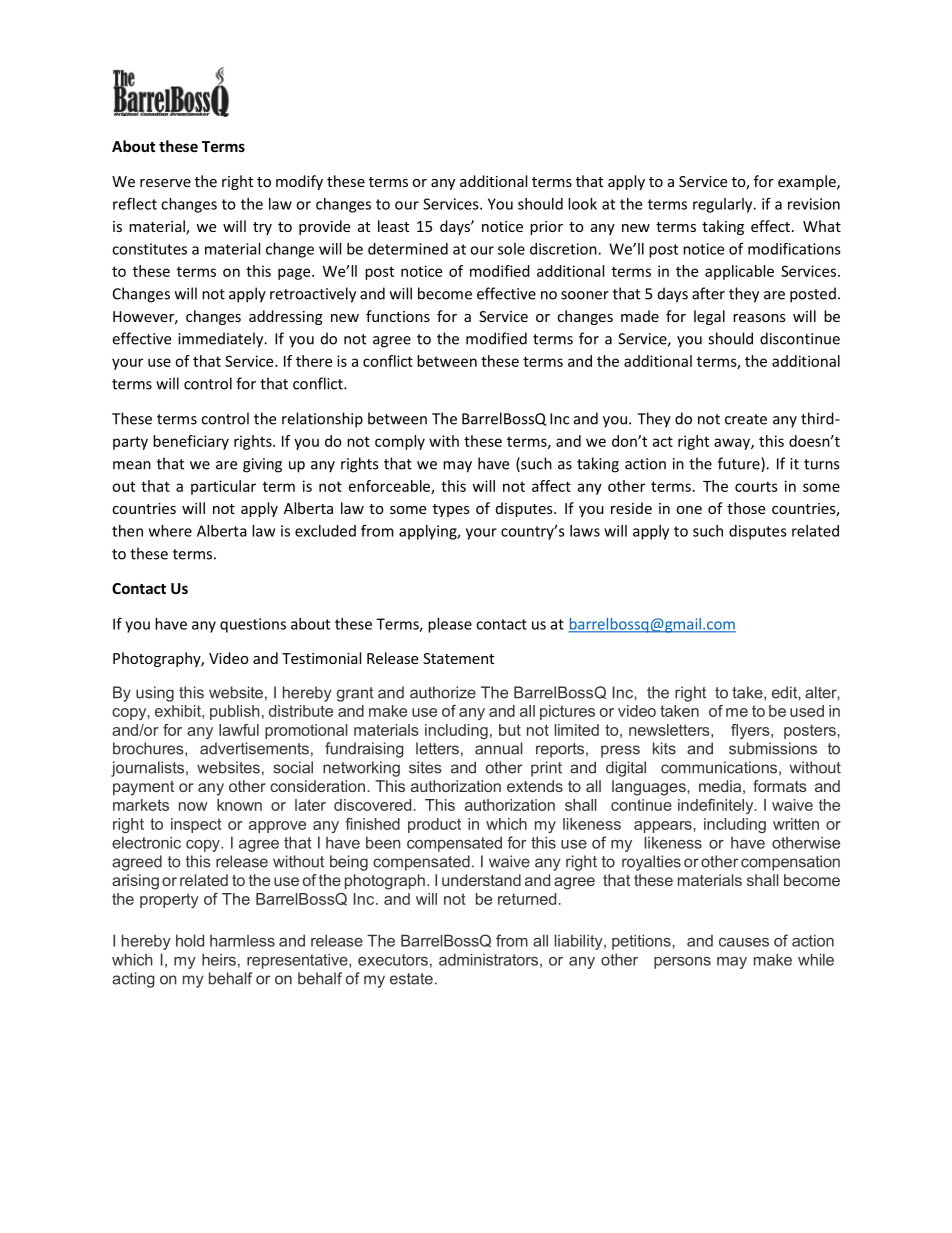 Image resolution: width=952 pixels, height=1233 pixels. Describe the element at coordinates (254, 748) in the screenshot. I see `advertisements` at that location.
